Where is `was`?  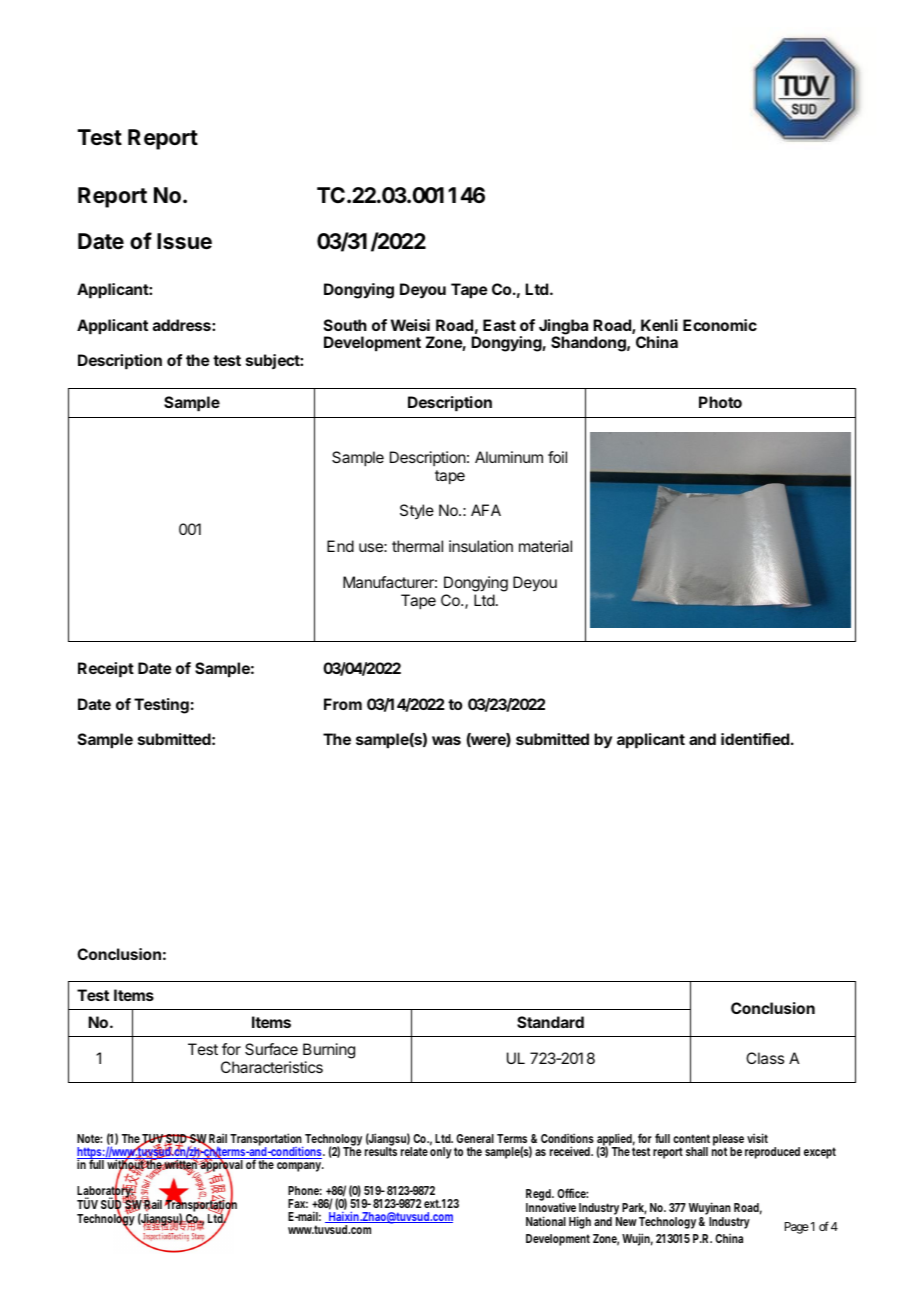 was is located at coordinates (446, 740).
